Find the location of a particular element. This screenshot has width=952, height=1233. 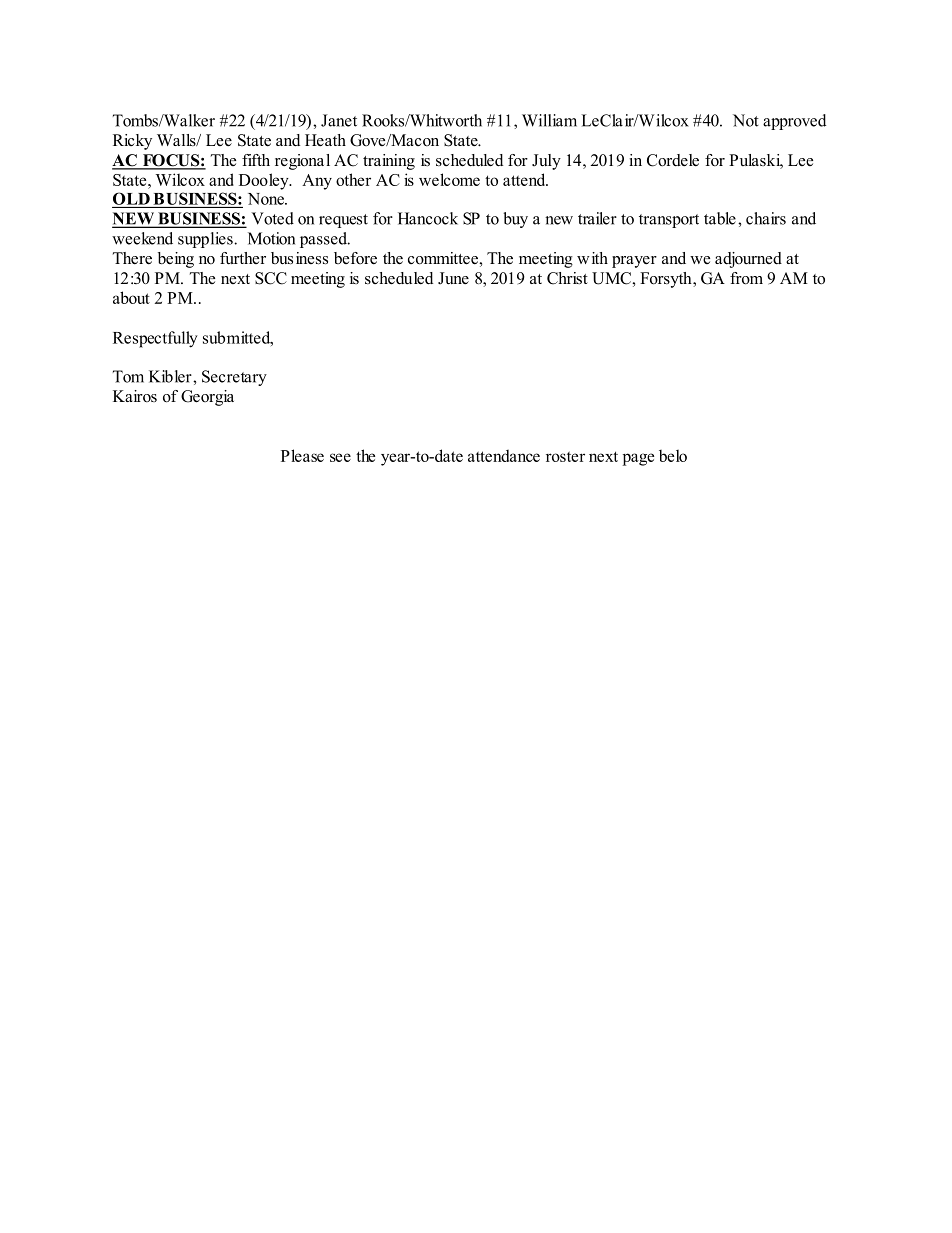

Georgia is located at coordinates (207, 398).
